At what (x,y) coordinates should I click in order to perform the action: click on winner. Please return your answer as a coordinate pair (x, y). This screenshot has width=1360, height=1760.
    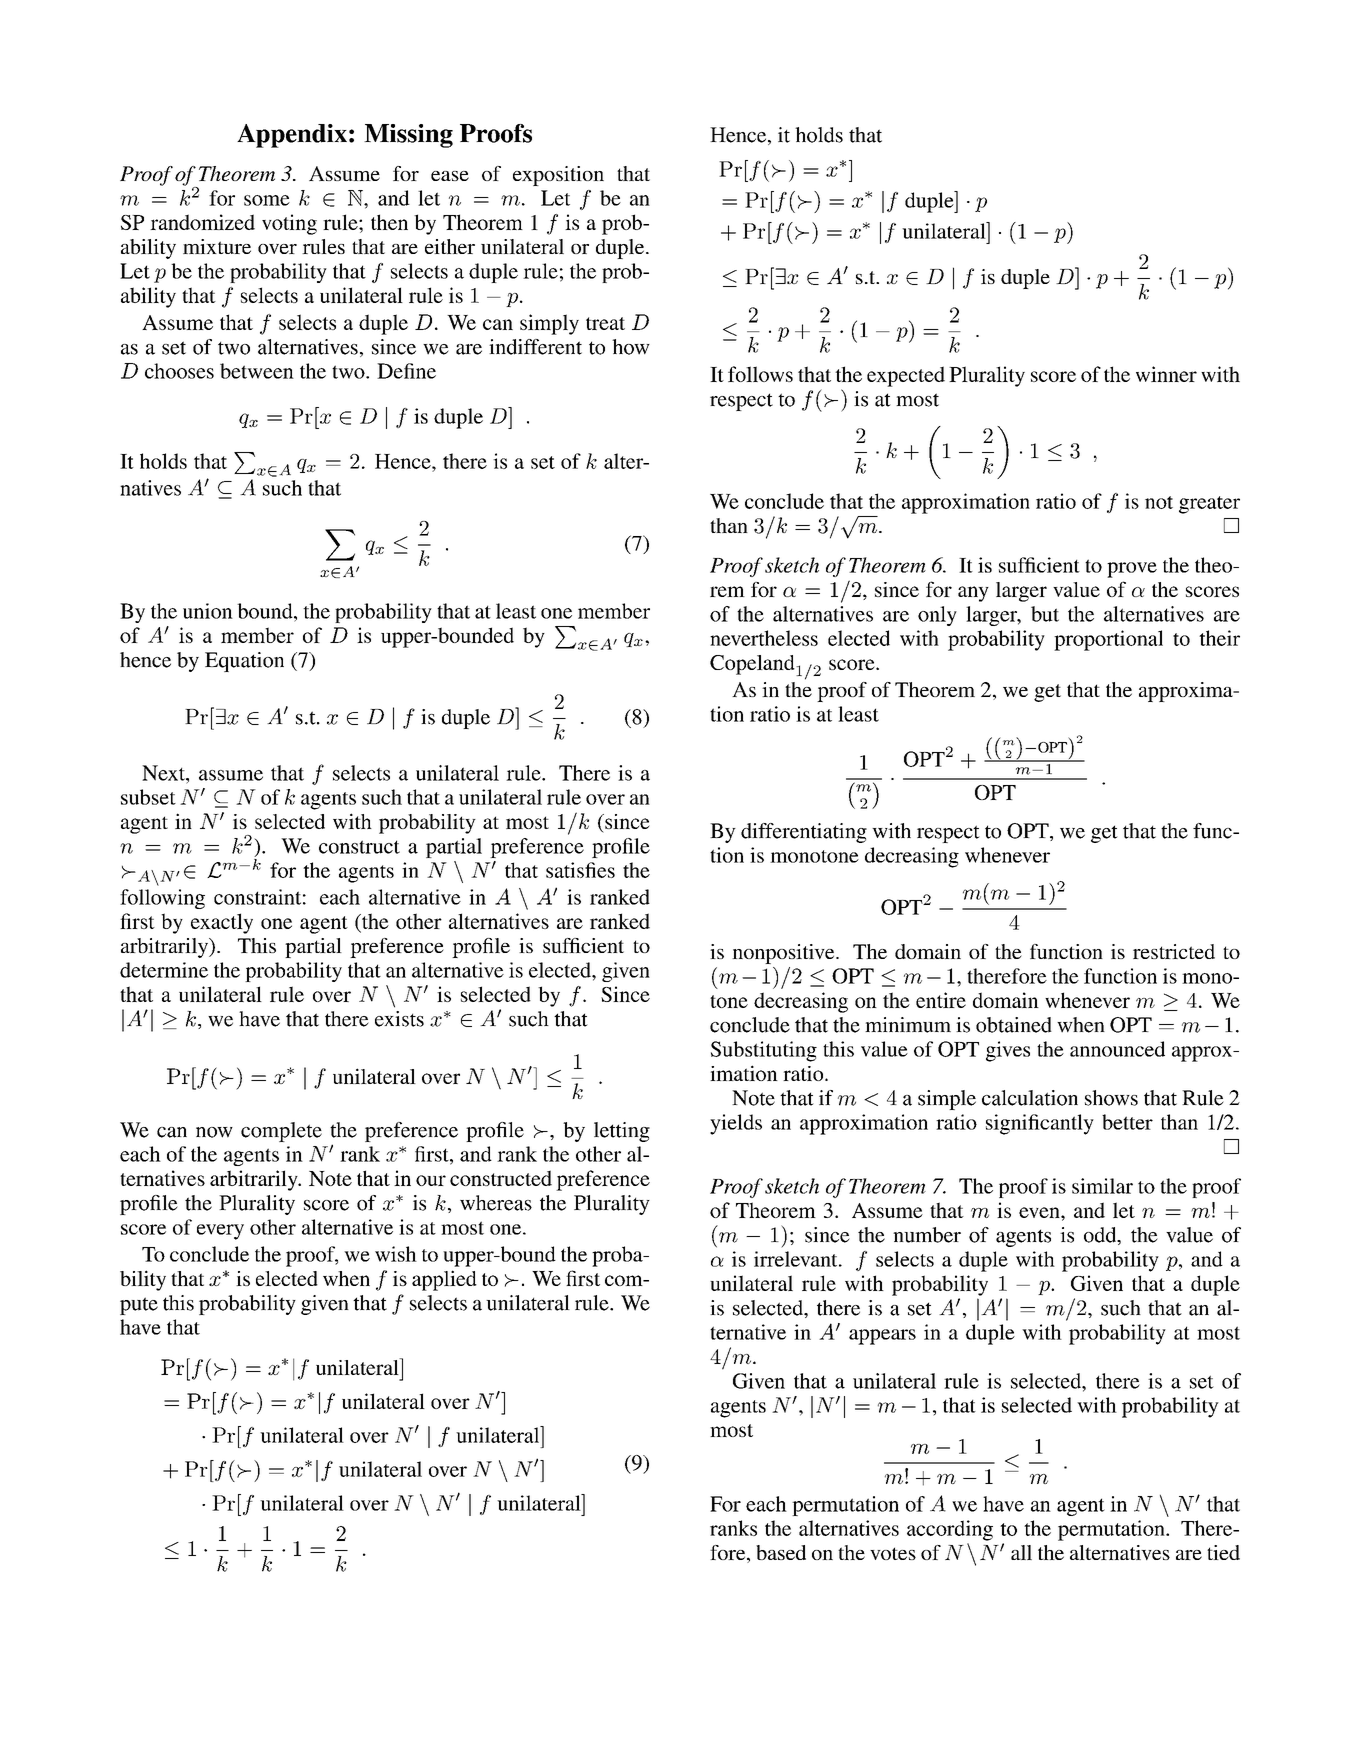
    Looking at the image, I should click on (1166, 374).
